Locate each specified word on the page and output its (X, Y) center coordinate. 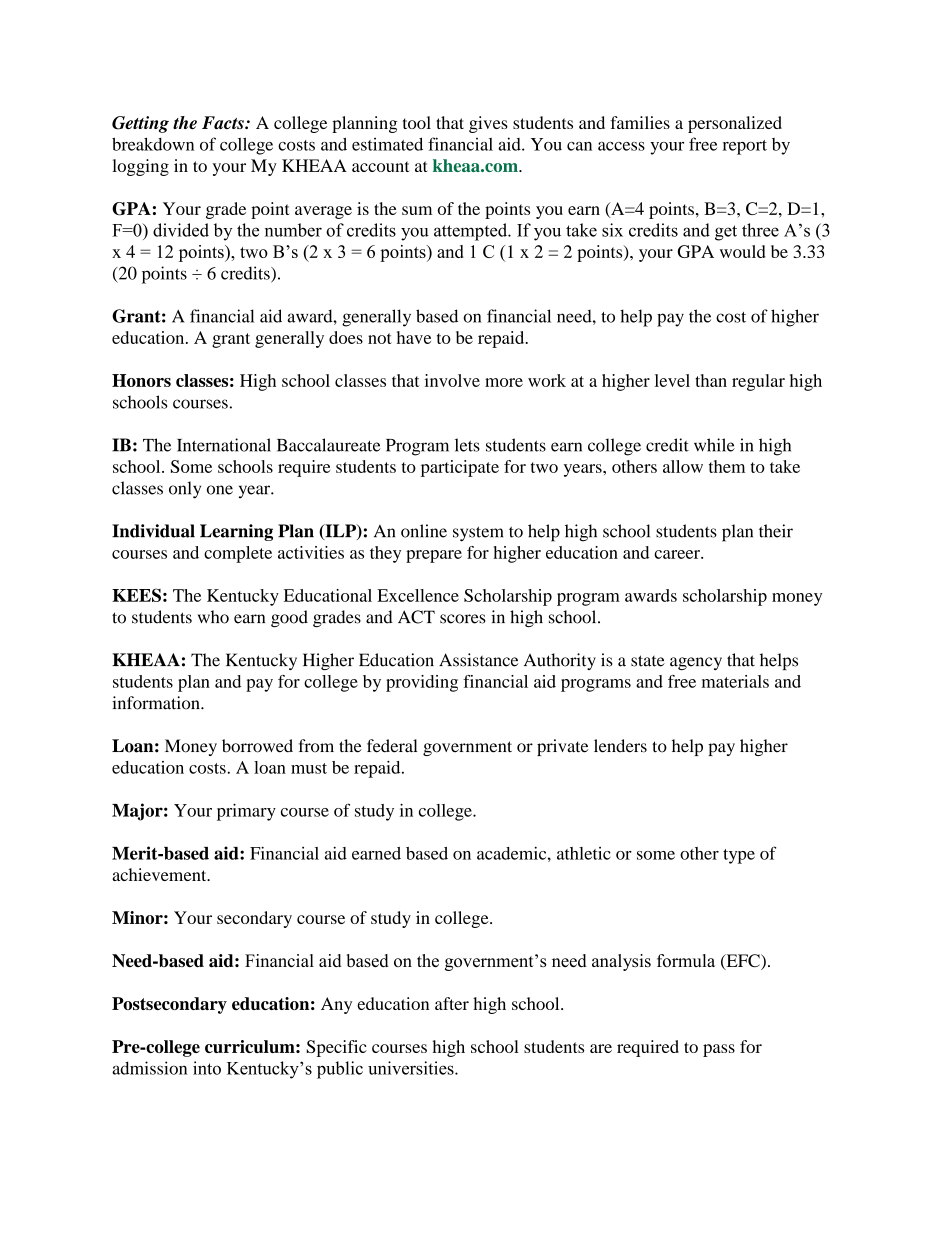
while (714, 445)
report (745, 147)
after (452, 1003)
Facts (224, 122)
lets (467, 445)
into (207, 1068)
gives (488, 124)
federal (392, 746)
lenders (620, 746)
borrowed (257, 746)
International (224, 445)
